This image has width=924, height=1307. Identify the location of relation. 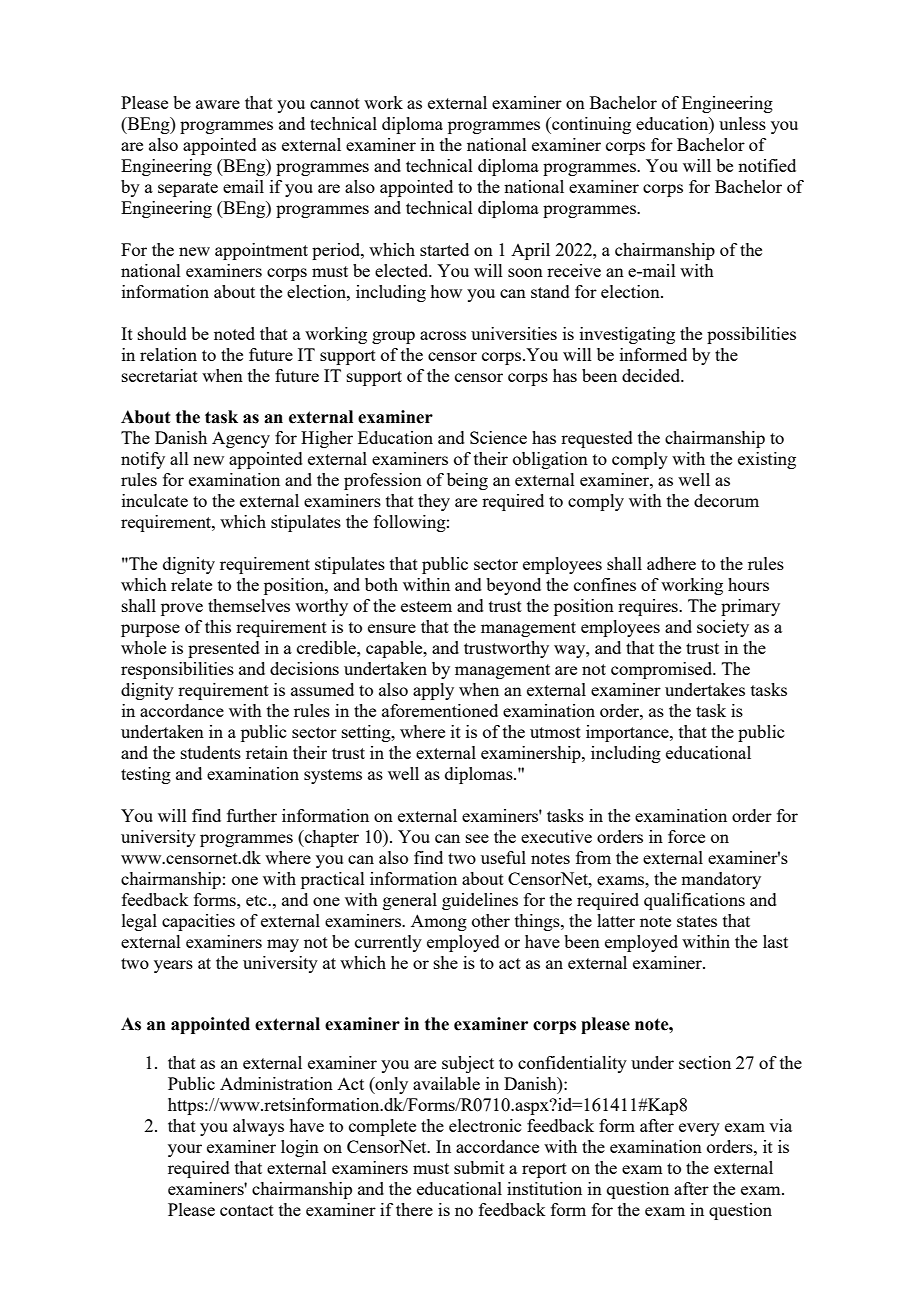
(168, 354).
